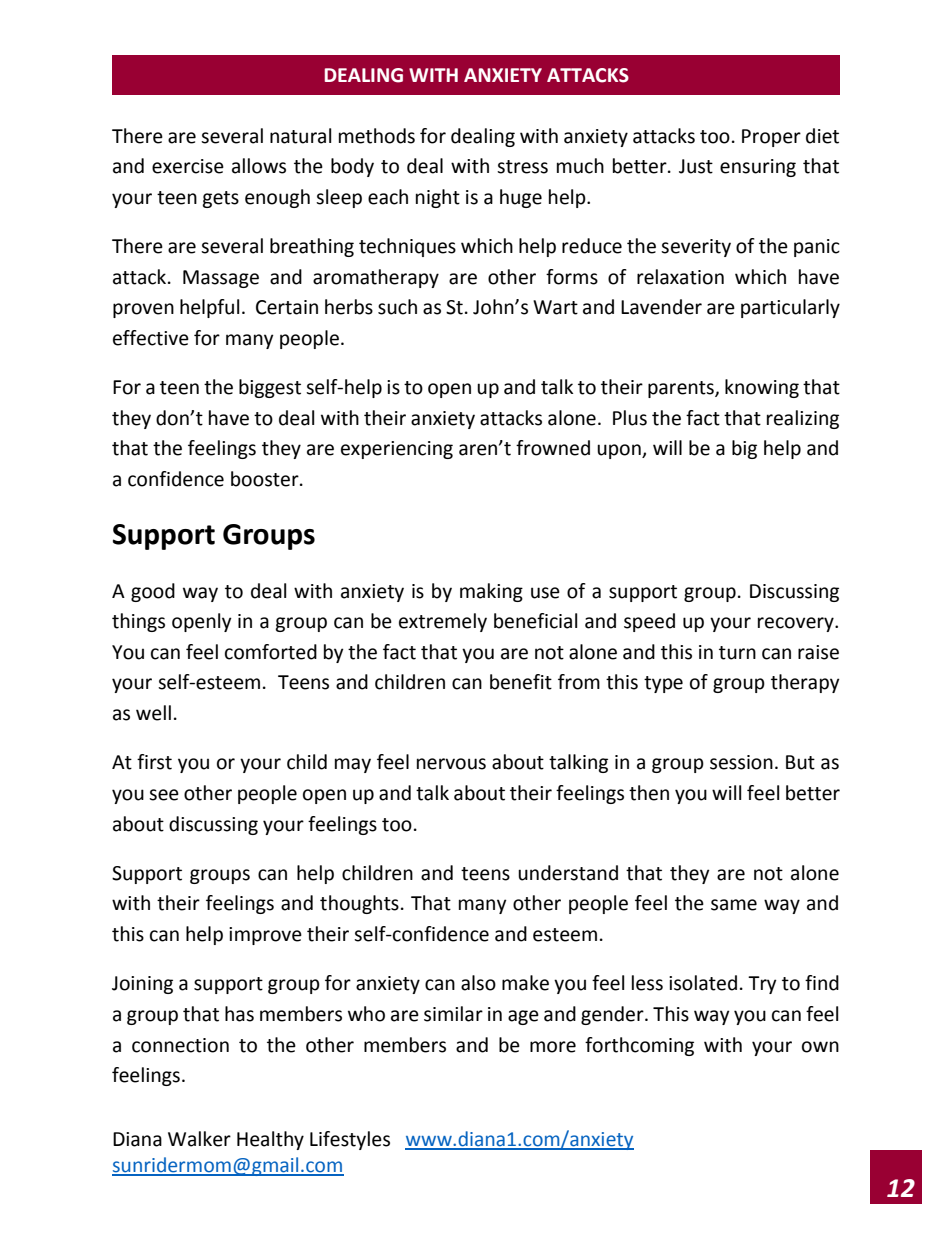  I want to click on comforted, so click(271, 652).
